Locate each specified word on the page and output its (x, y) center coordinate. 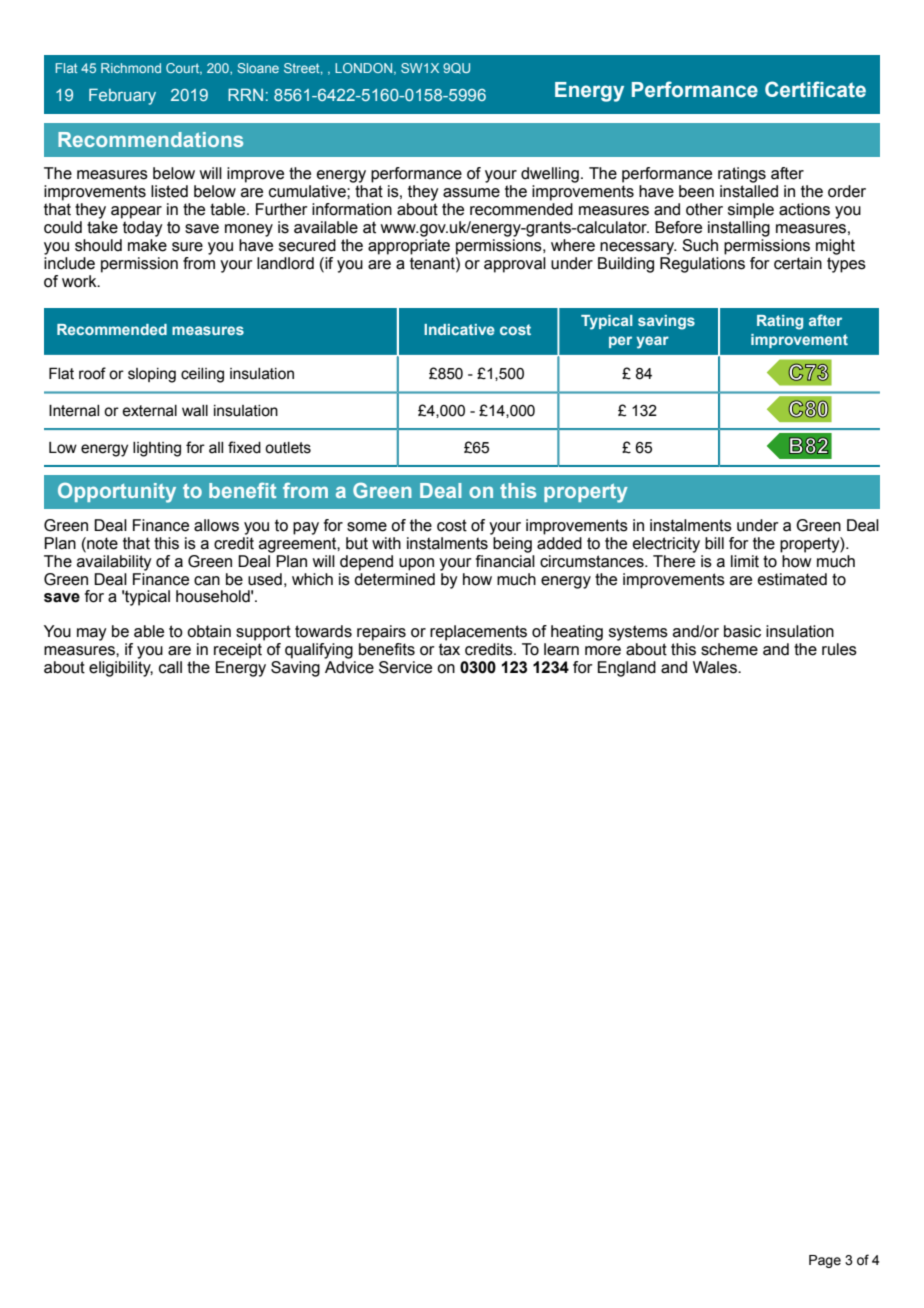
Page (825, 1261)
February (122, 96)
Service (405, 667)
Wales (716, 667)
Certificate (815, 89)
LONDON (365, 69)
